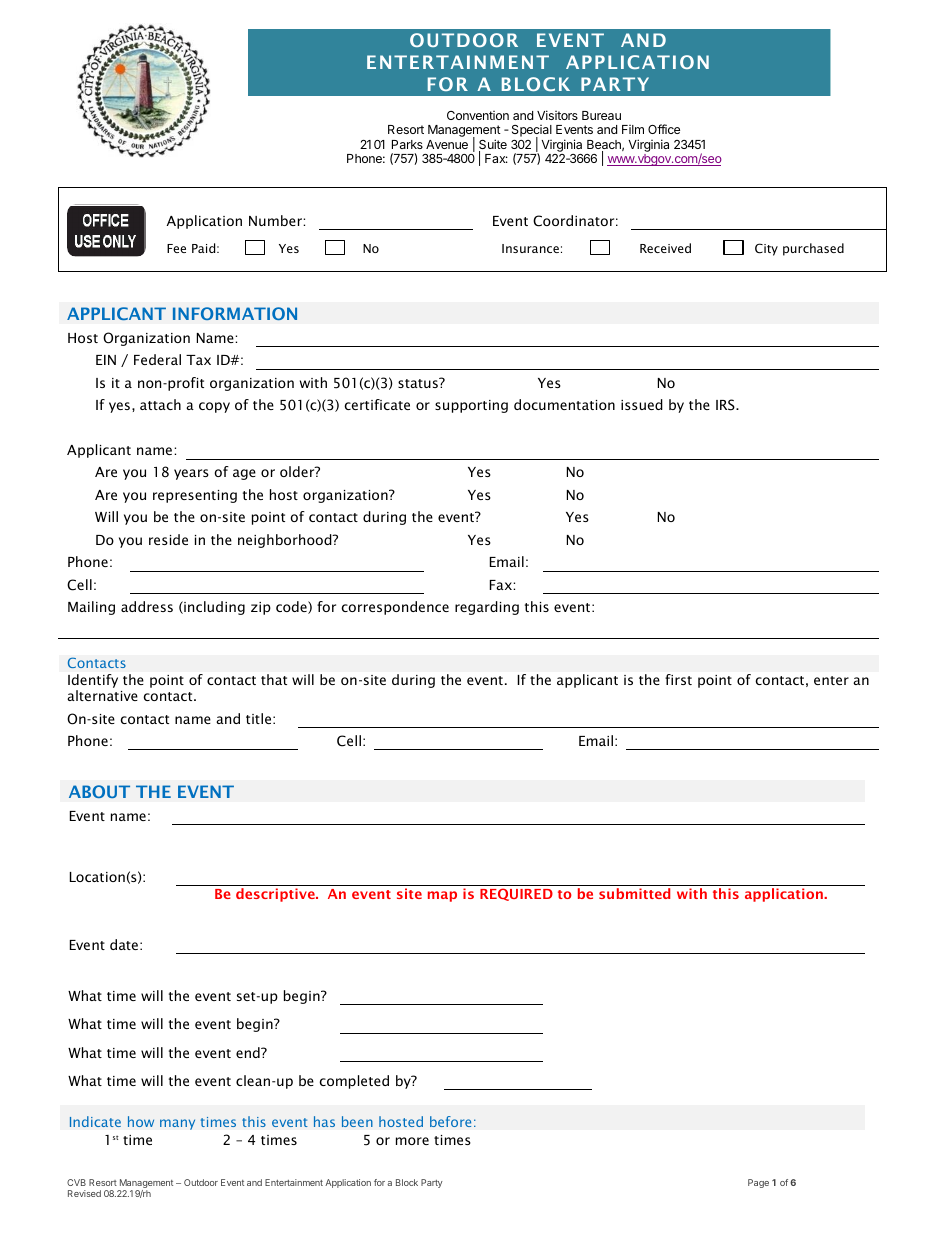  What do you see at coordinates (124, 944) in the image?
I see `date` at bounding box center [124, 944].
